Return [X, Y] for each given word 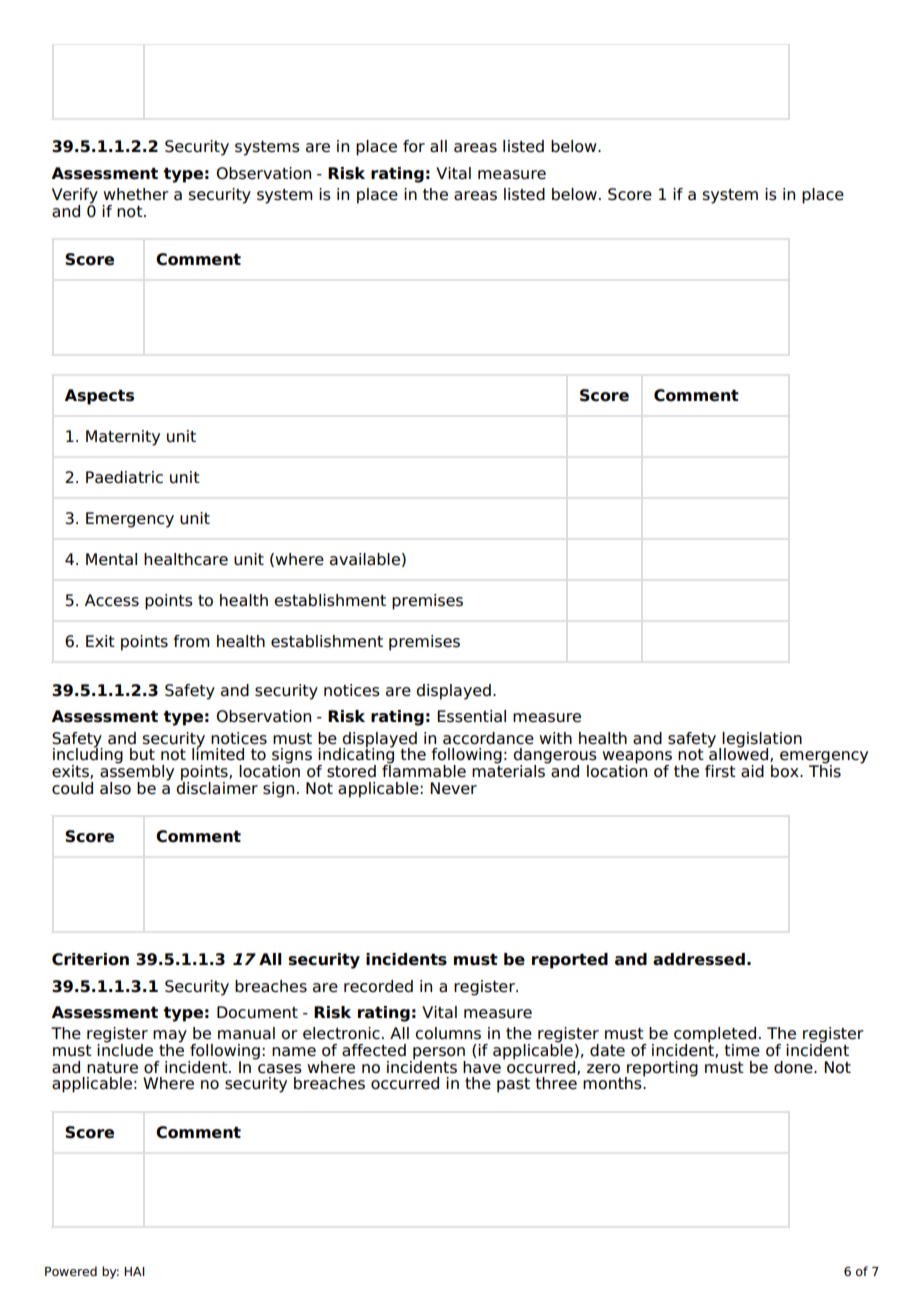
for [414, 146]
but [142, 754]
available [365, 559]
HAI [134, 1271]
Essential [471, 716]
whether [136, 194]
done [794, 1067]
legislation [762, 740]
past [513, 1085]
